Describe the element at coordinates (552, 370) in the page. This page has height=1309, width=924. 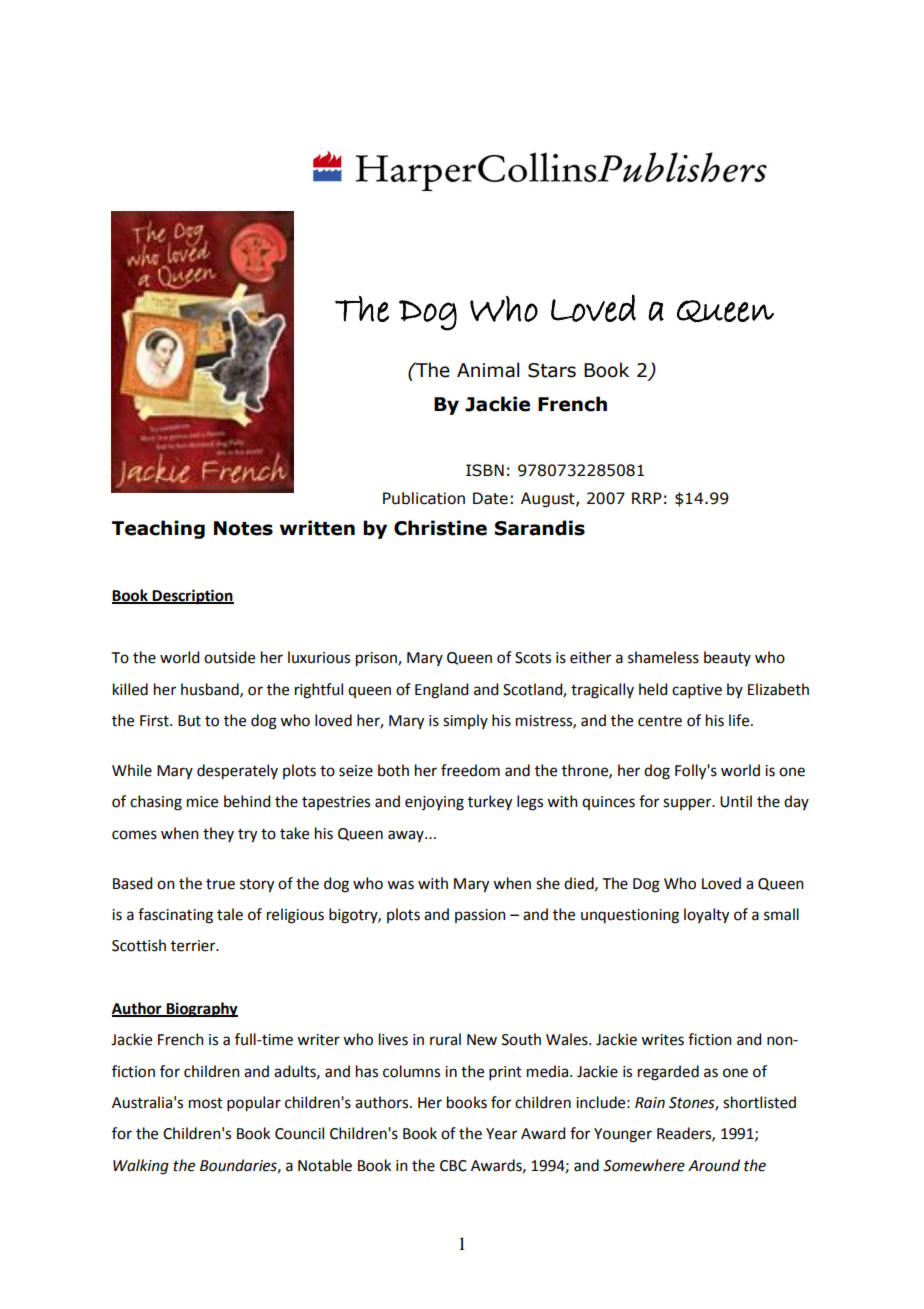
I see `Stars` at that location.
